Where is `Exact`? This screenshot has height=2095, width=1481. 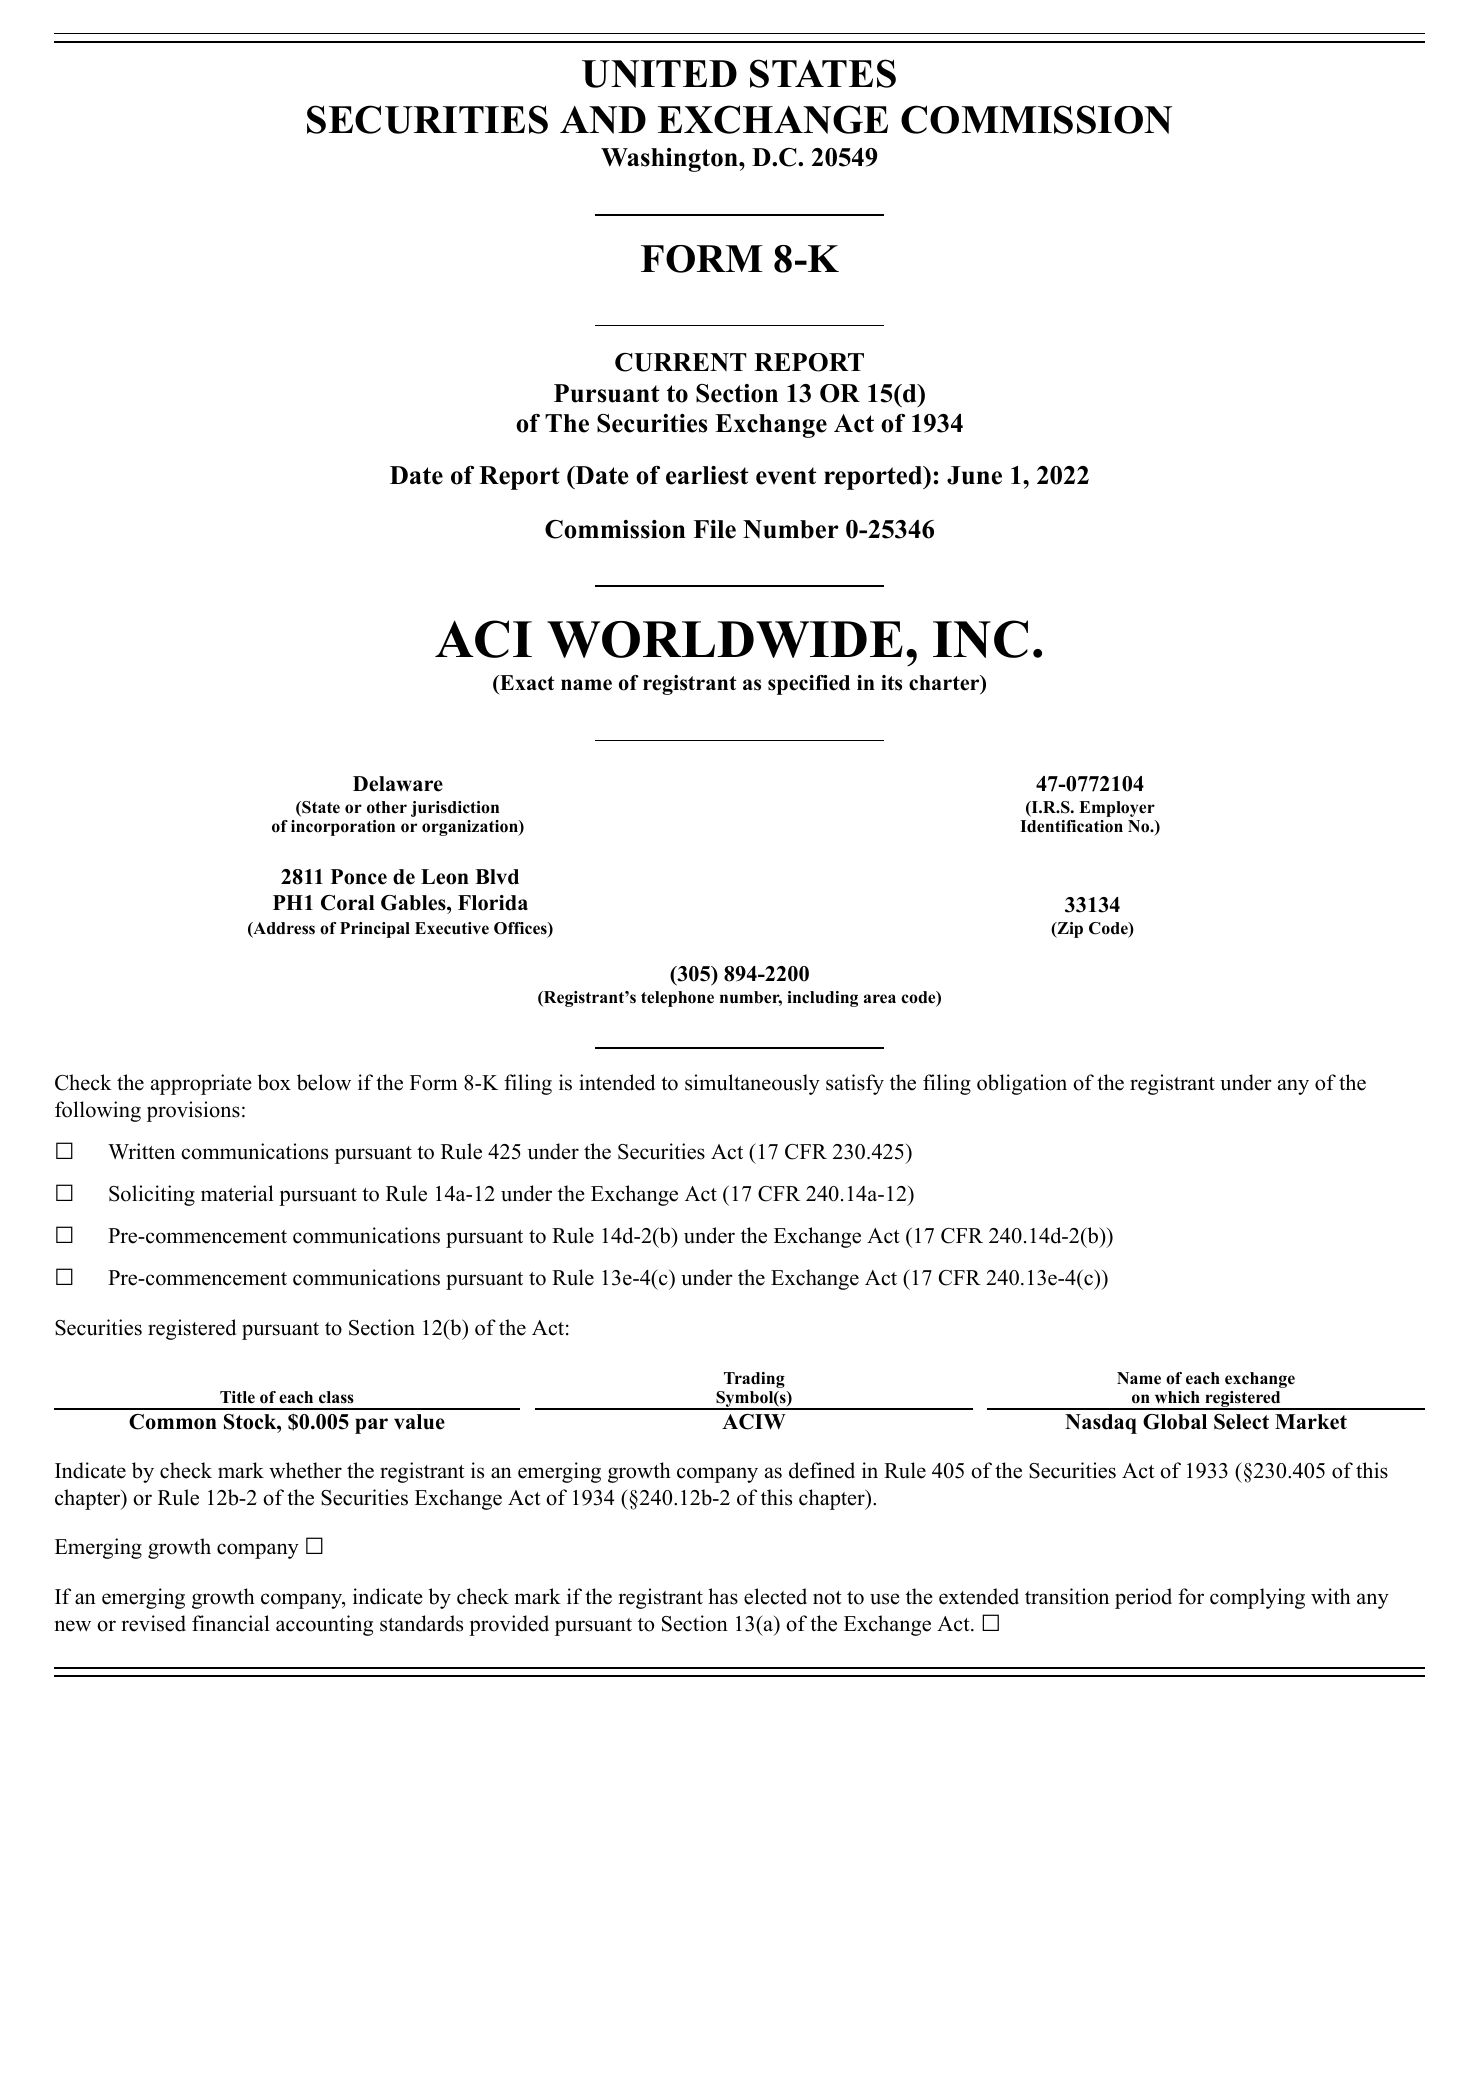
Exact is located at coordinates (526, 684).
